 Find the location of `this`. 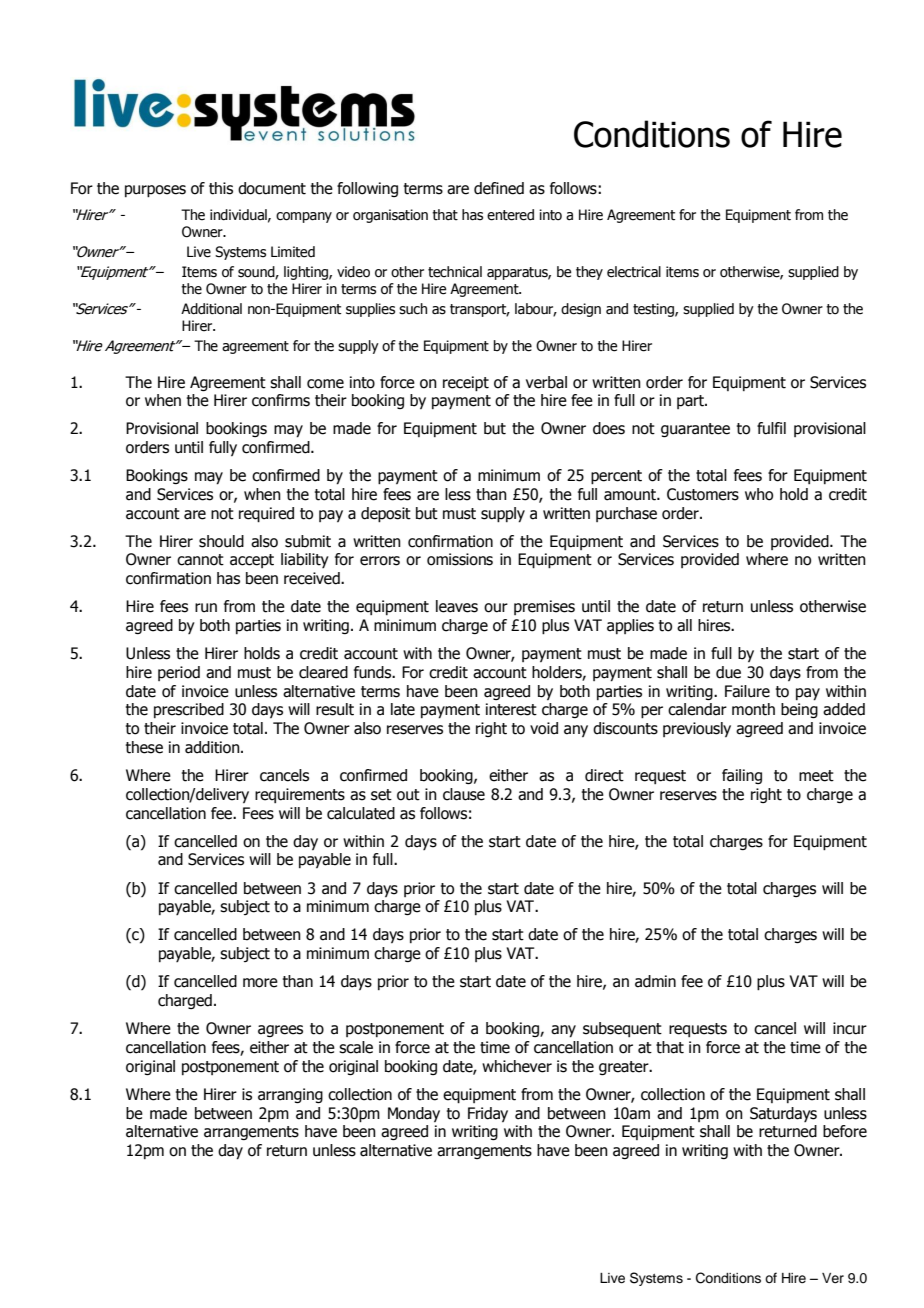

this is located at coordinates (221, 188).
